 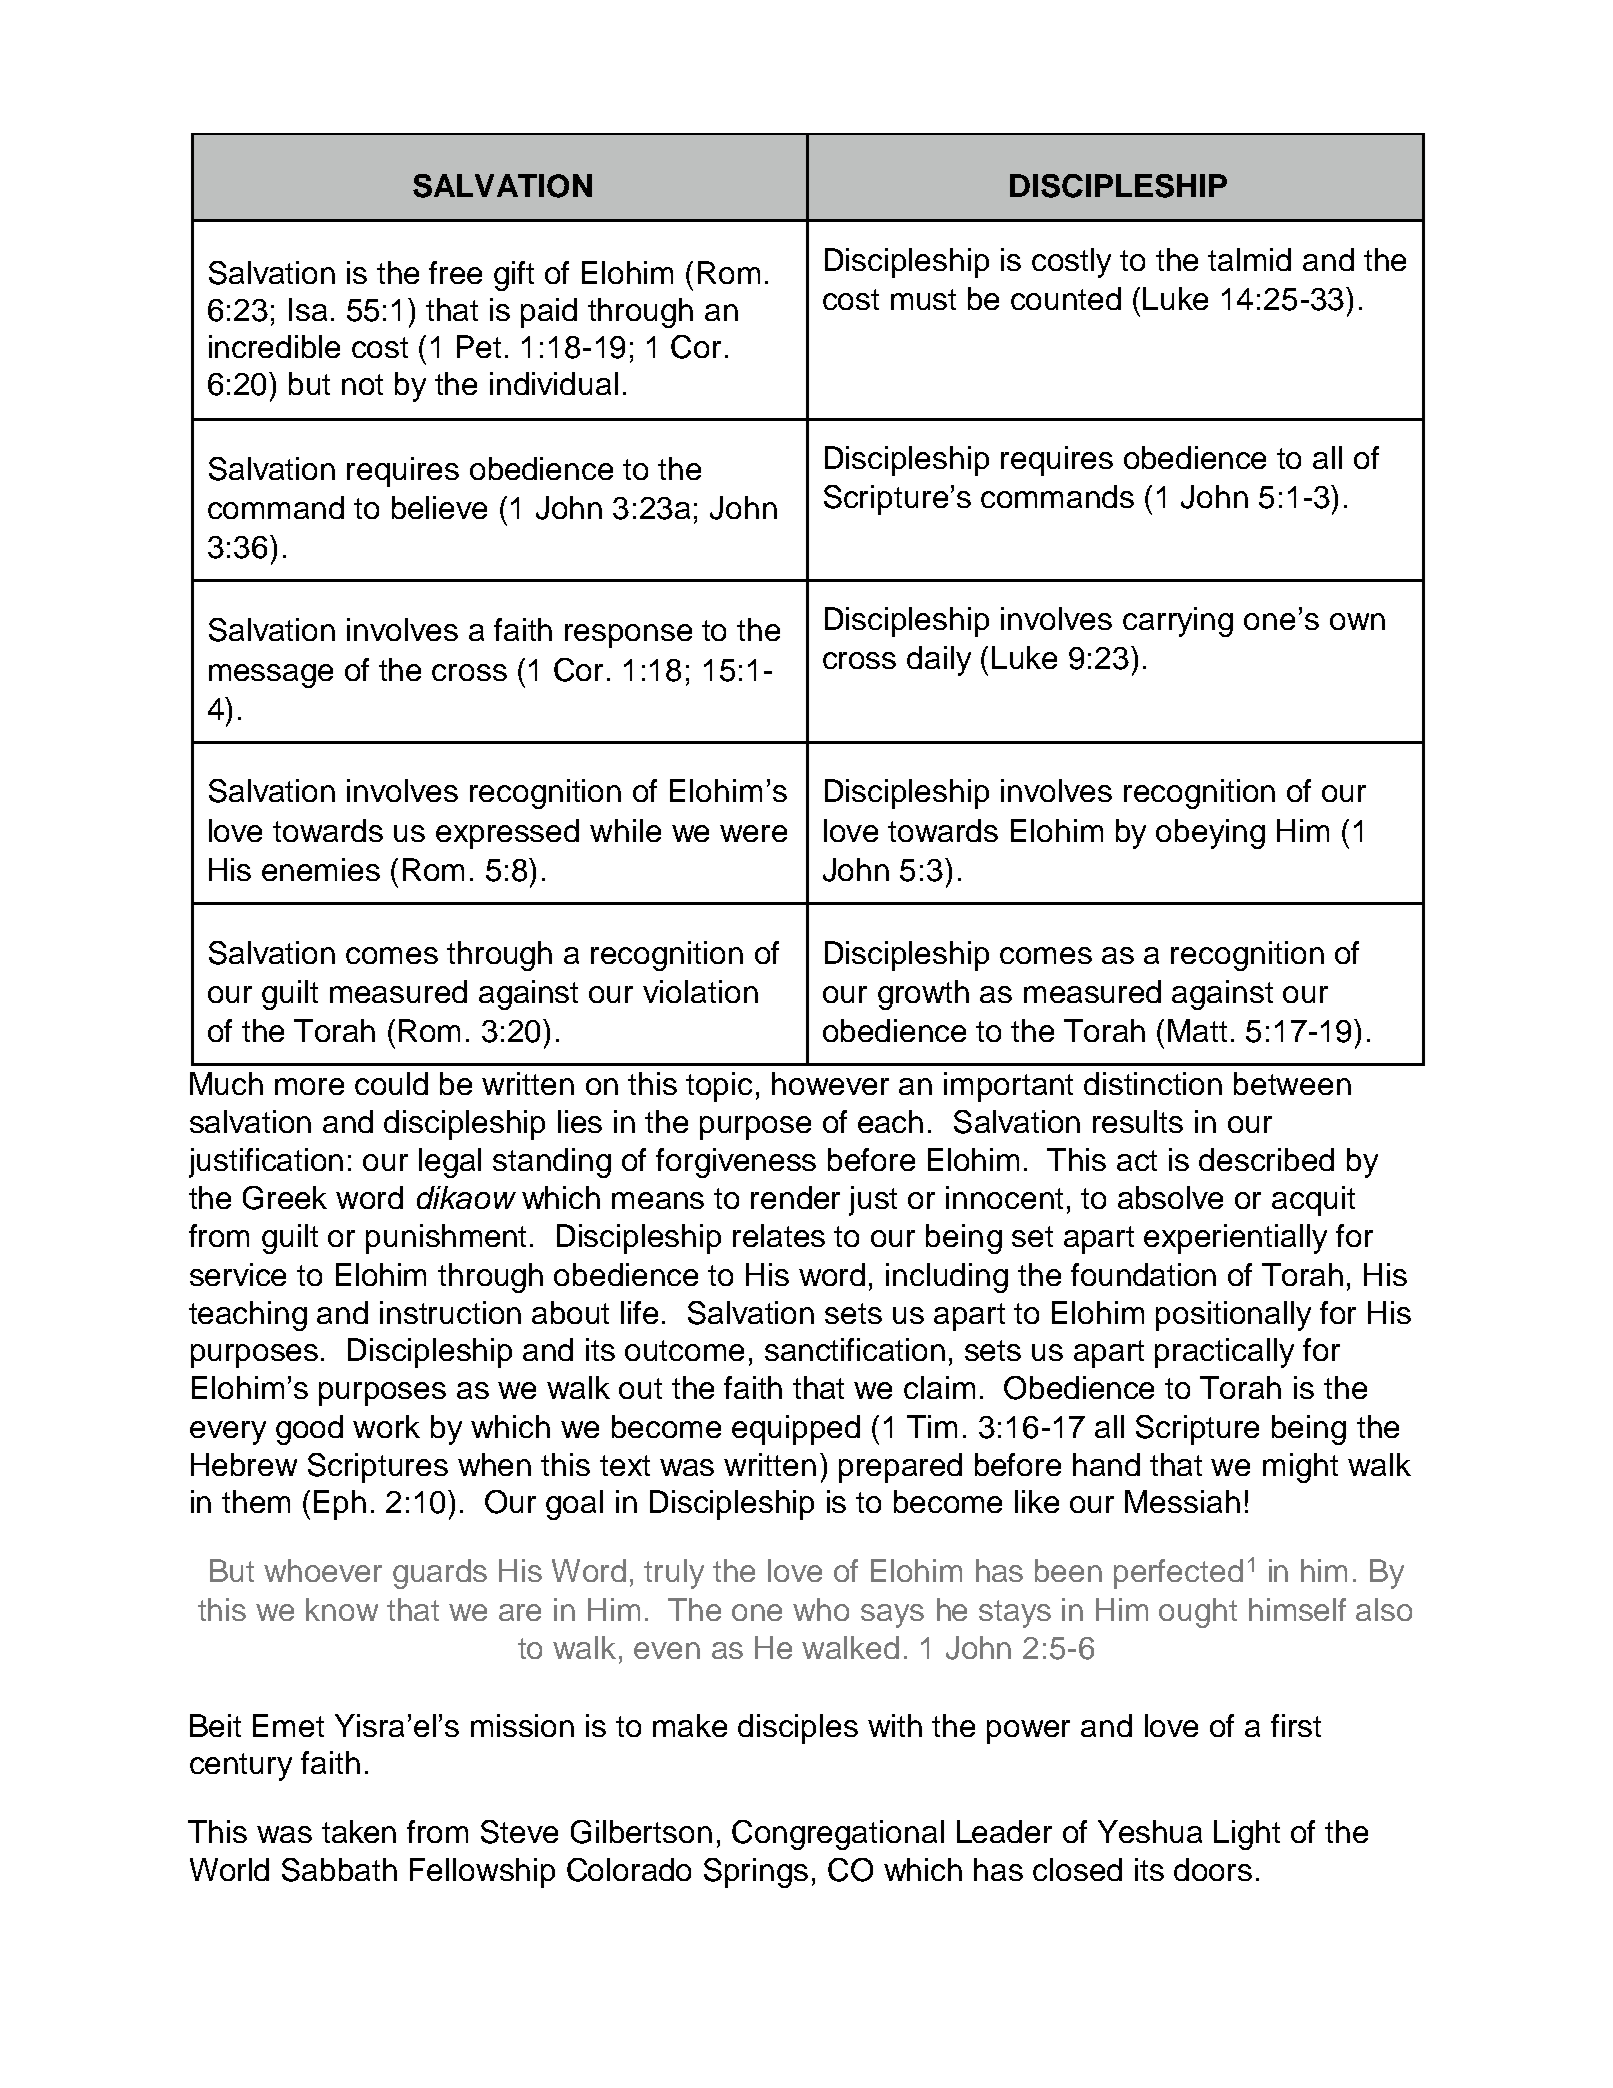 What do you see at coordinates (1210, 834) in the screenshot?
I see `obeying` at bounding box center [1210, 834].
